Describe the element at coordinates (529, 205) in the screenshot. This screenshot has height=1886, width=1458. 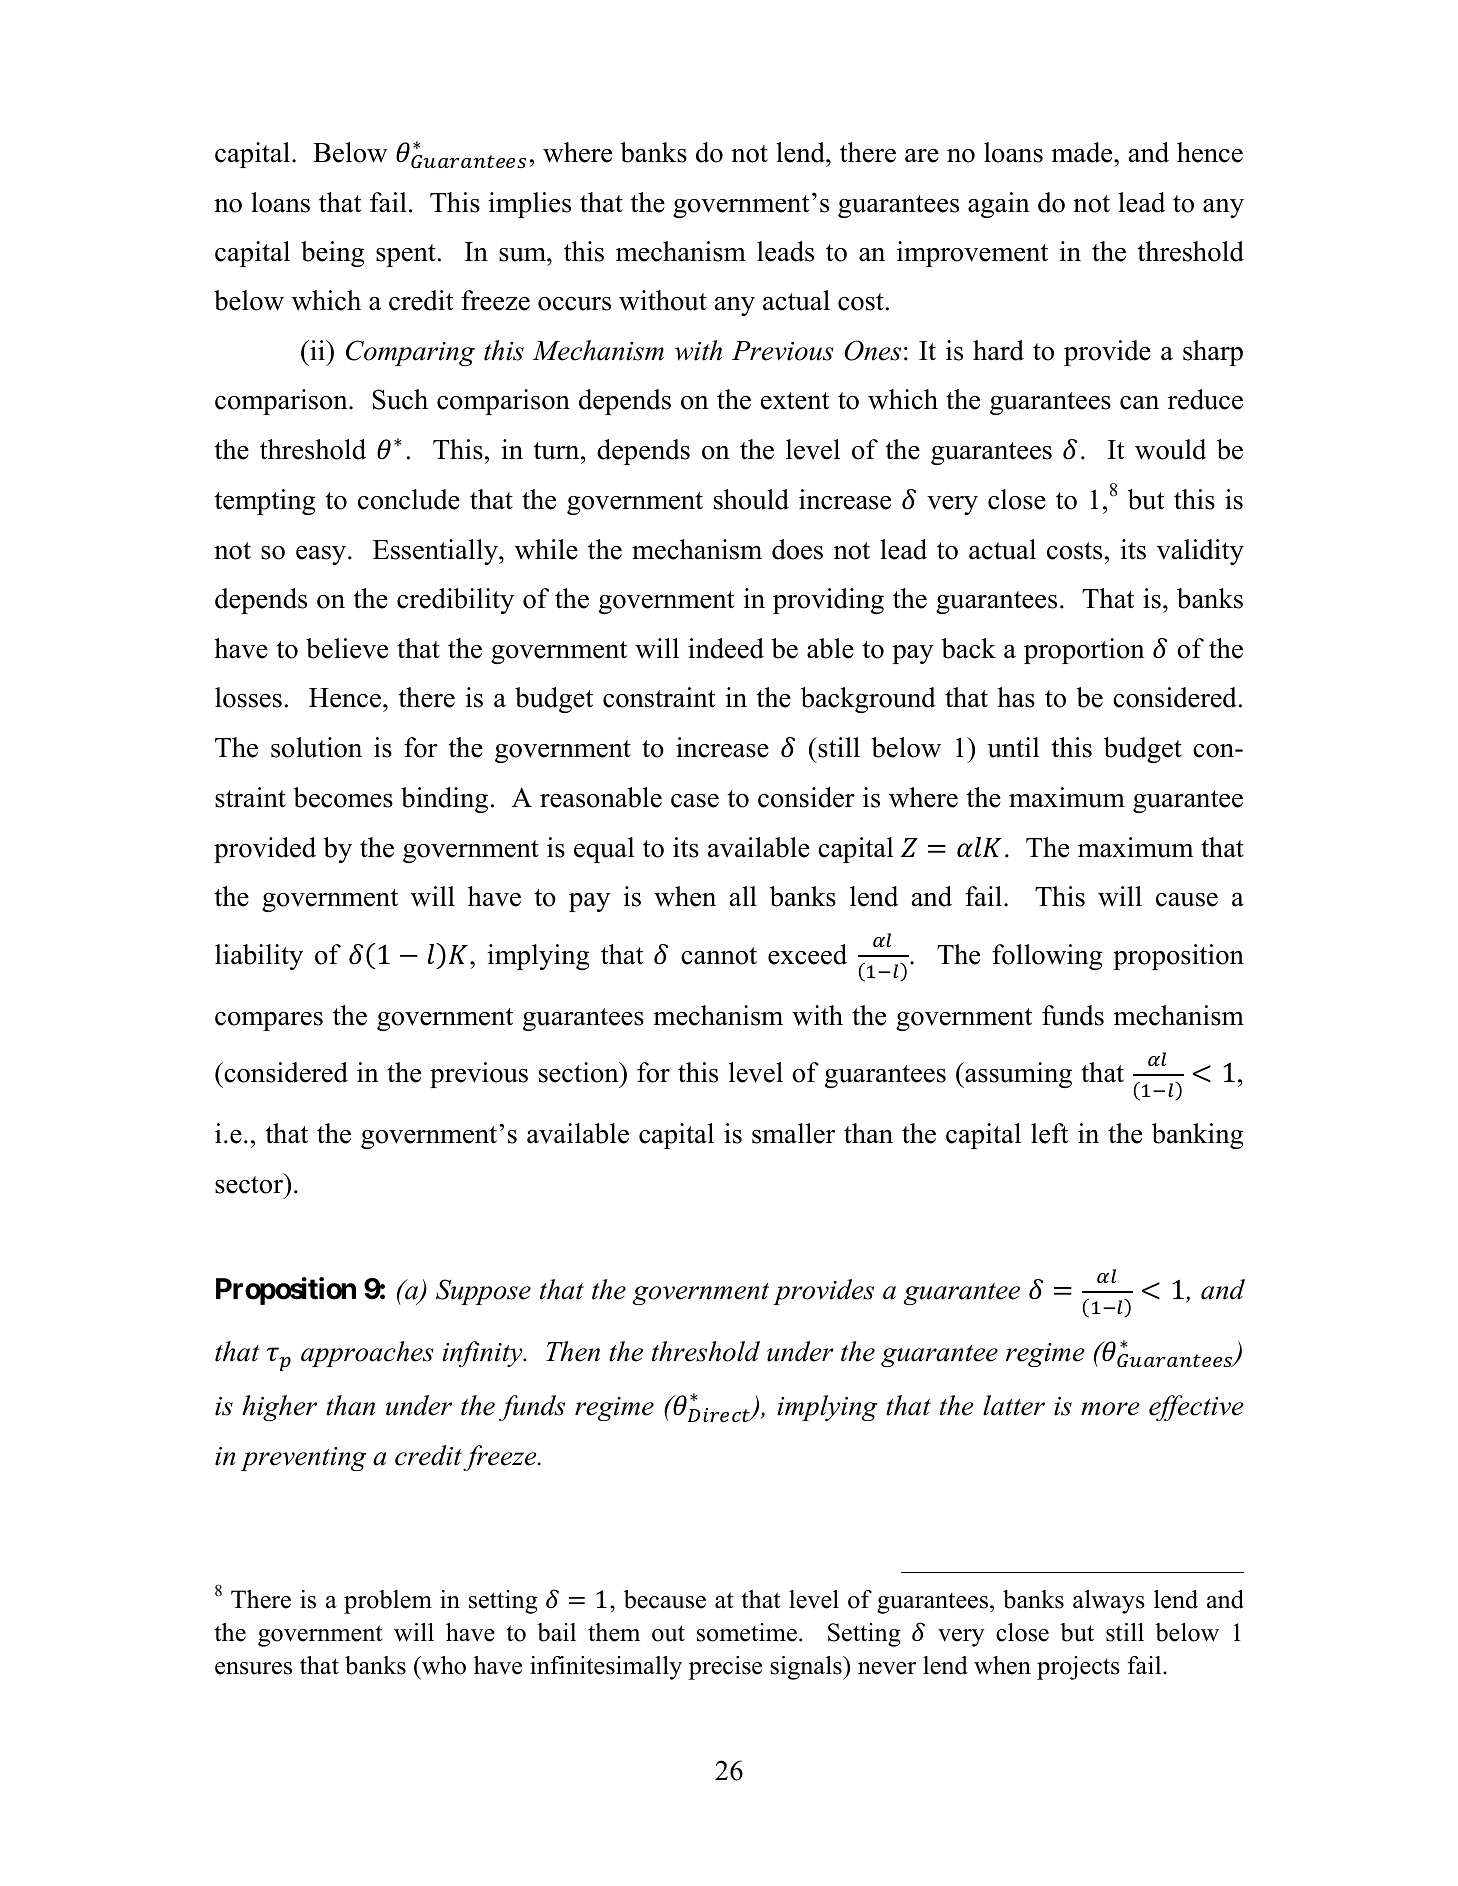
I see `implies` at that location.
